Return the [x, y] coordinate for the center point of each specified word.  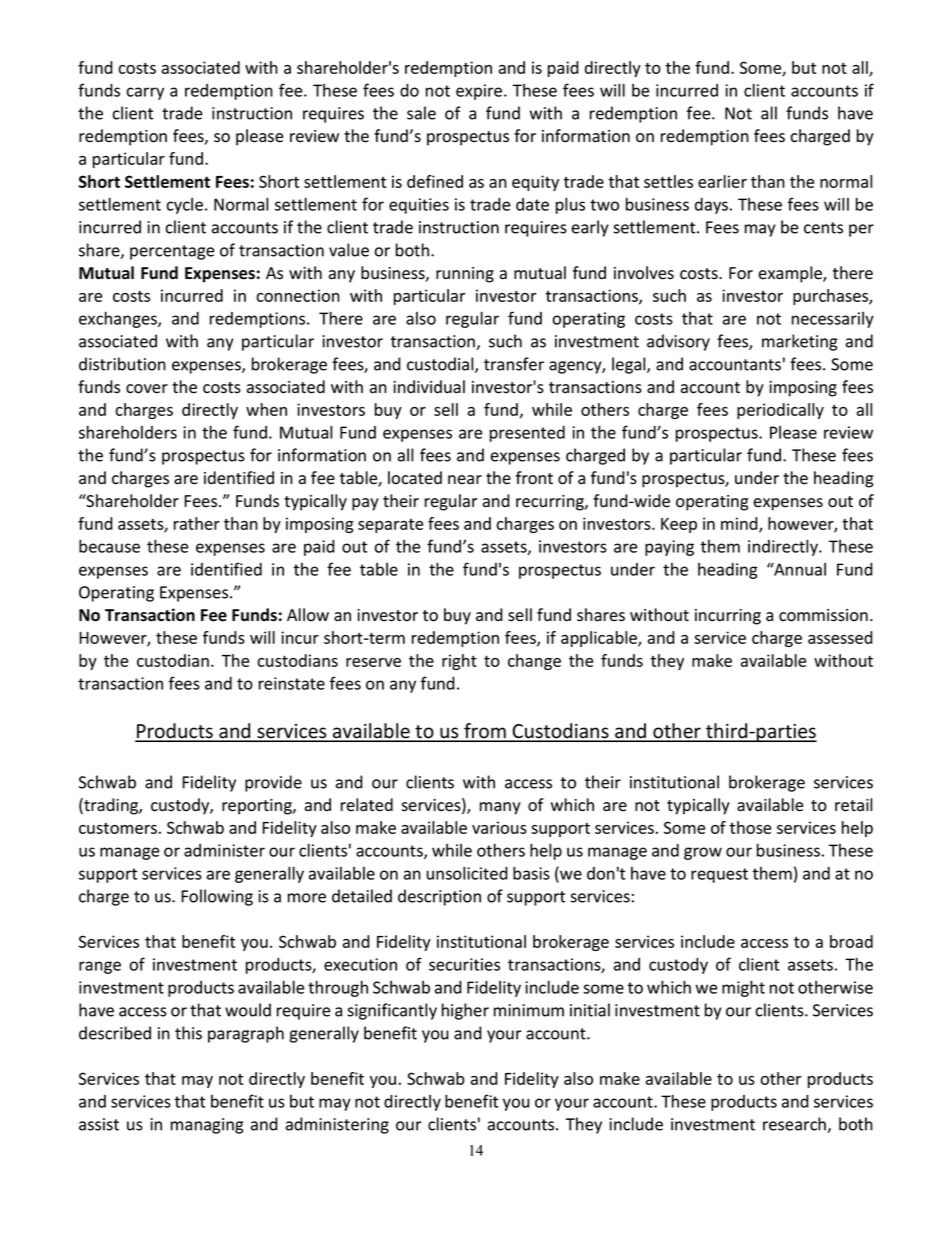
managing [207, 1126]
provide [273, 783]
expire [480, 92]
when [266, 409]
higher [465, 1011]
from [485, 732]
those [750, 827]
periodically [780, 411]
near [465, 480]
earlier [722, 181]
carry [145, 93]
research [795, 1125]
